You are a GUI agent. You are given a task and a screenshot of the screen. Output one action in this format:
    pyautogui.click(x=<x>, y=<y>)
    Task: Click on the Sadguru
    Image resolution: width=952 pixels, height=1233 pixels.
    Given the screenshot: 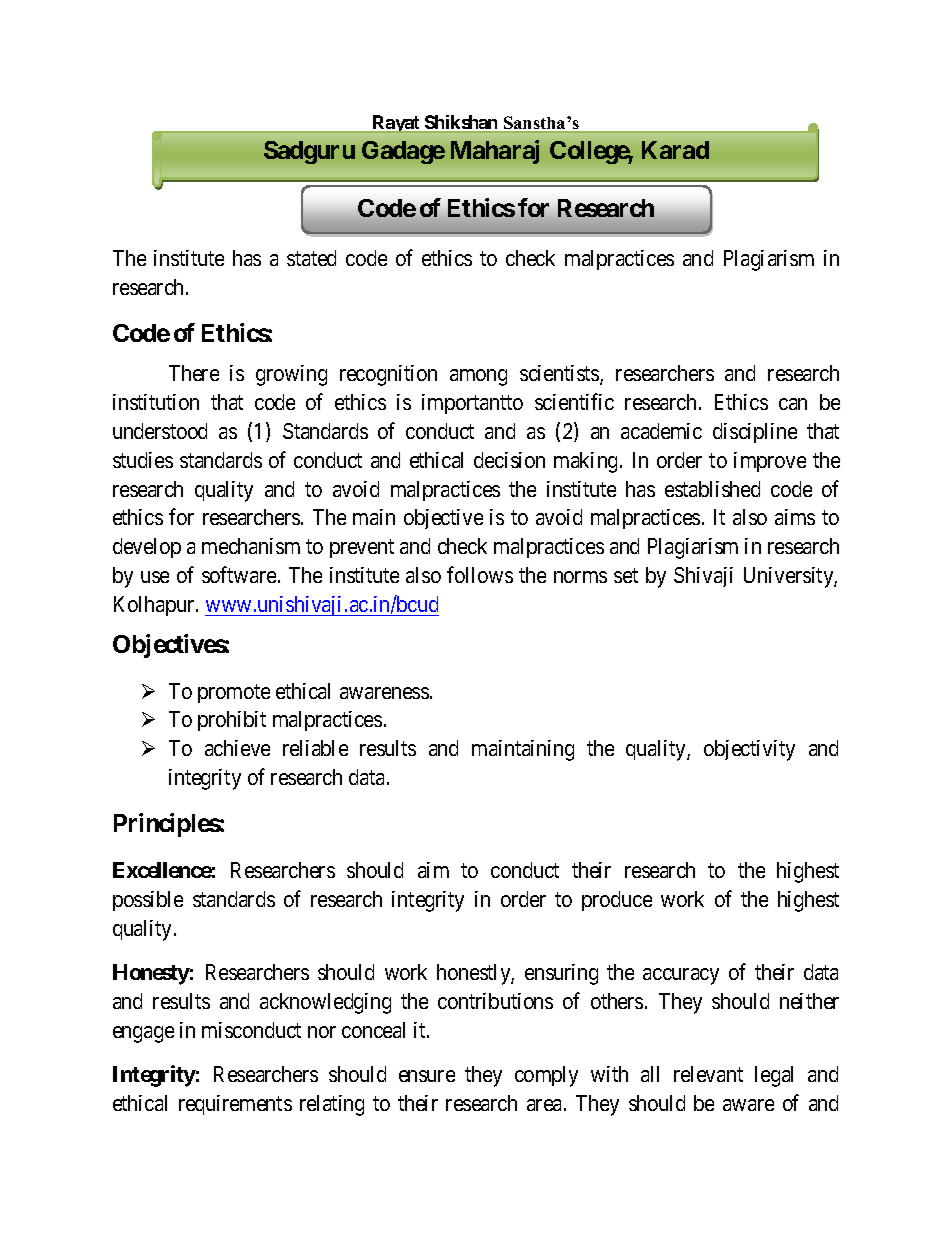 What is the action you would take?
    pyautogui.click(x=309, y=152)
